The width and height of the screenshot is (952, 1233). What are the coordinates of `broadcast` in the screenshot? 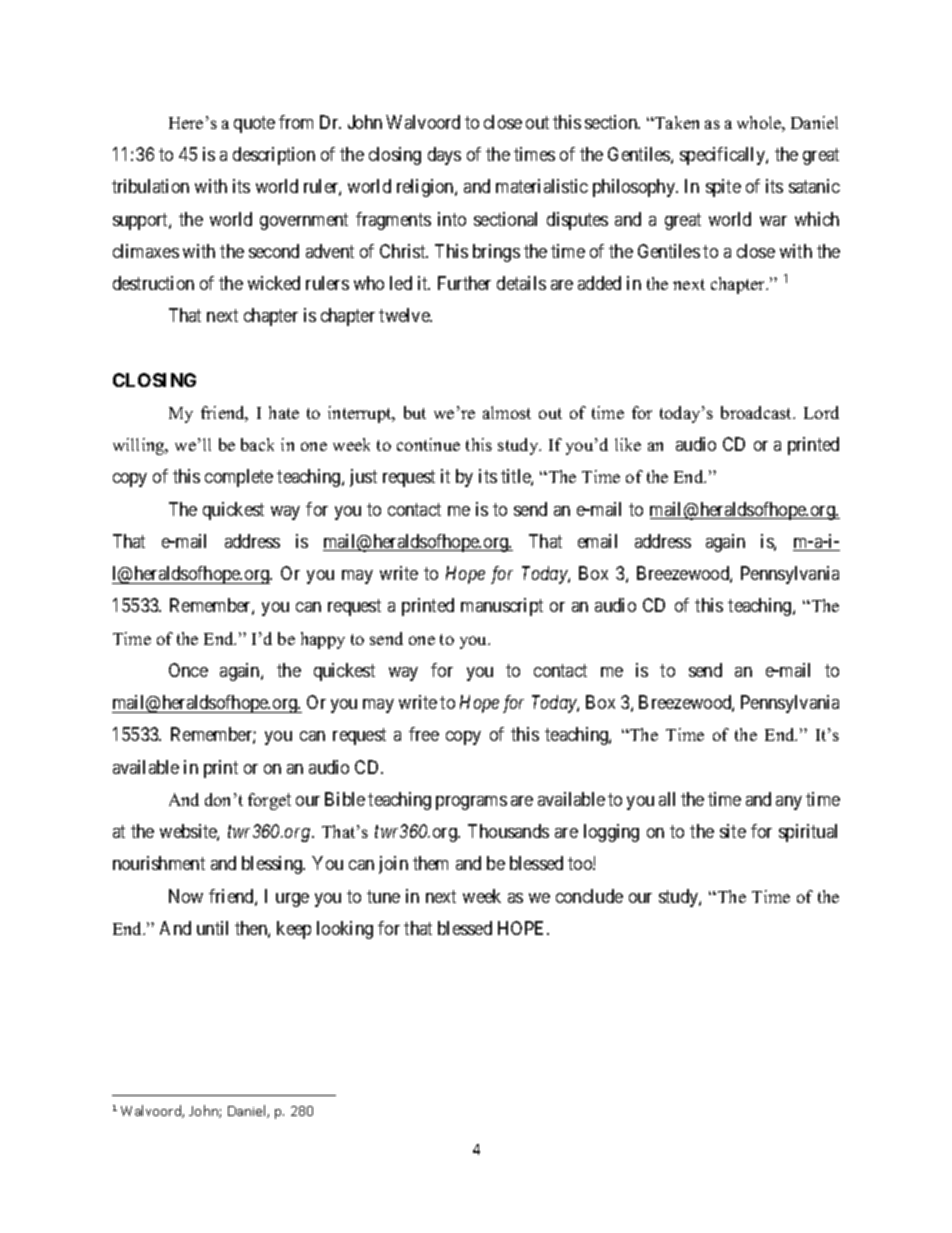 It's located at (757, 412).
